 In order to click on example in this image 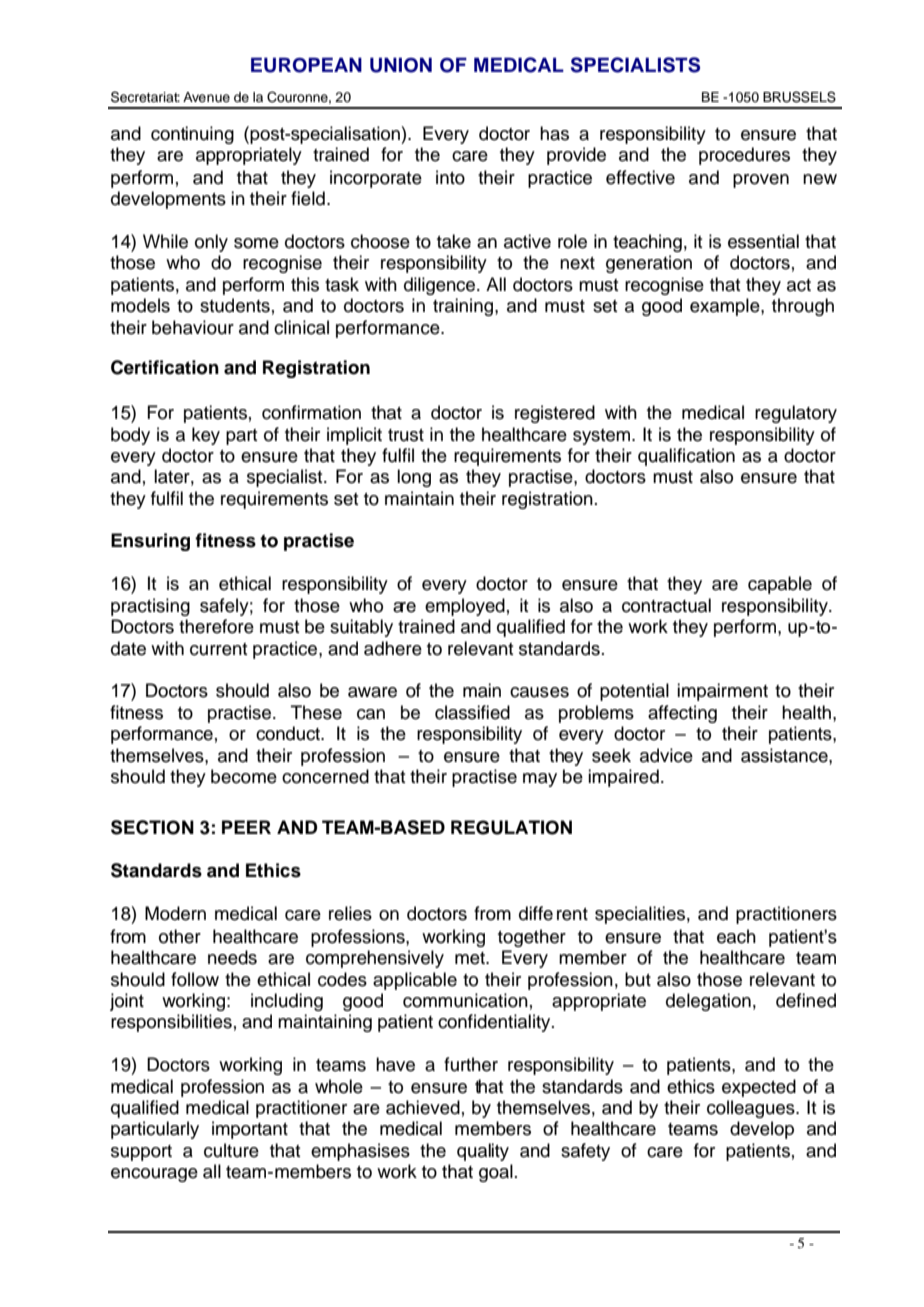, I will do `click(726, 307)`.
